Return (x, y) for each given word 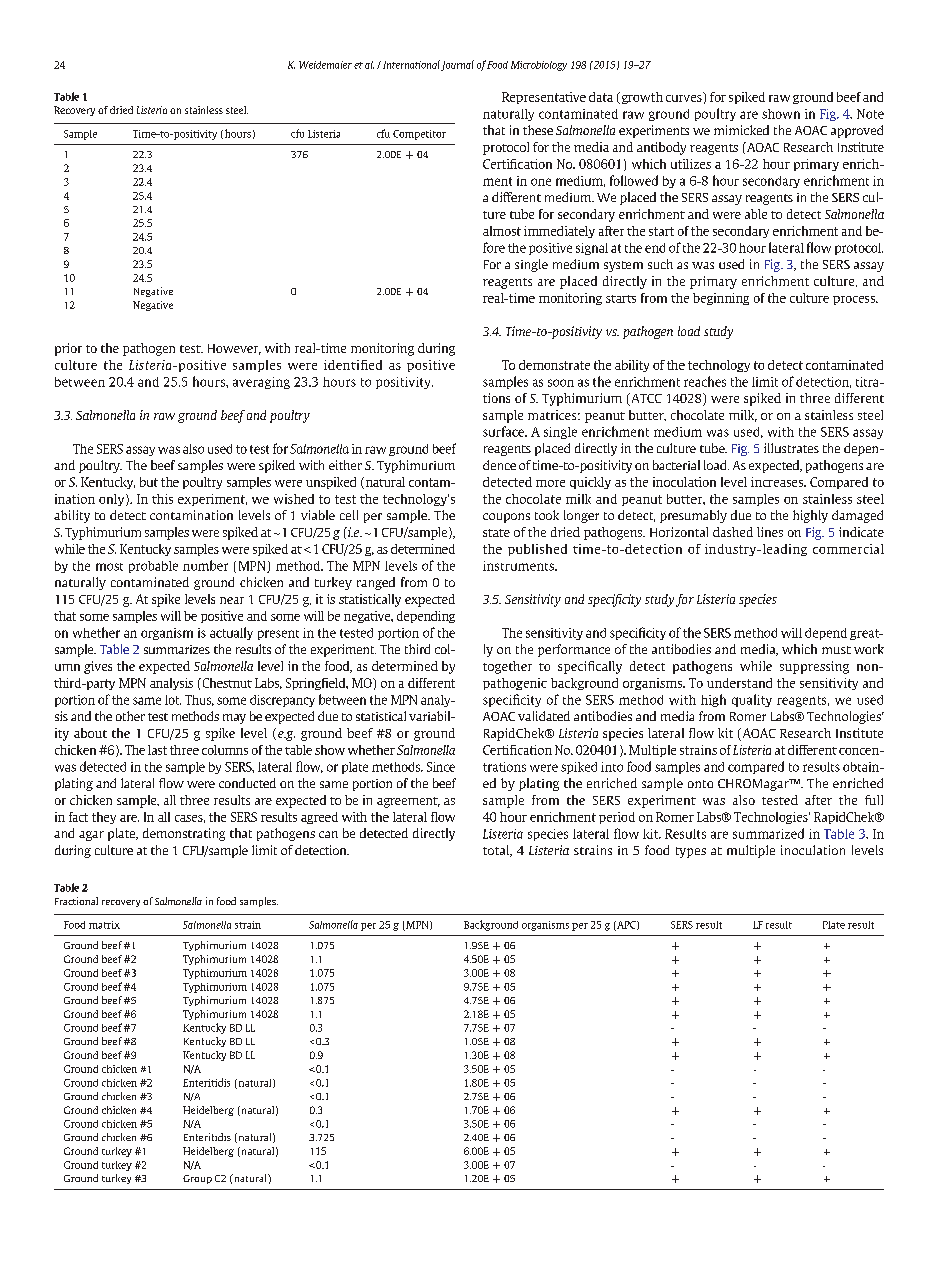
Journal (457, 65)
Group (197, 1179)
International (411, 64)
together (507, 667)
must (836, 650)
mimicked (741, 130)
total (497, 851)
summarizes (177, 649)
